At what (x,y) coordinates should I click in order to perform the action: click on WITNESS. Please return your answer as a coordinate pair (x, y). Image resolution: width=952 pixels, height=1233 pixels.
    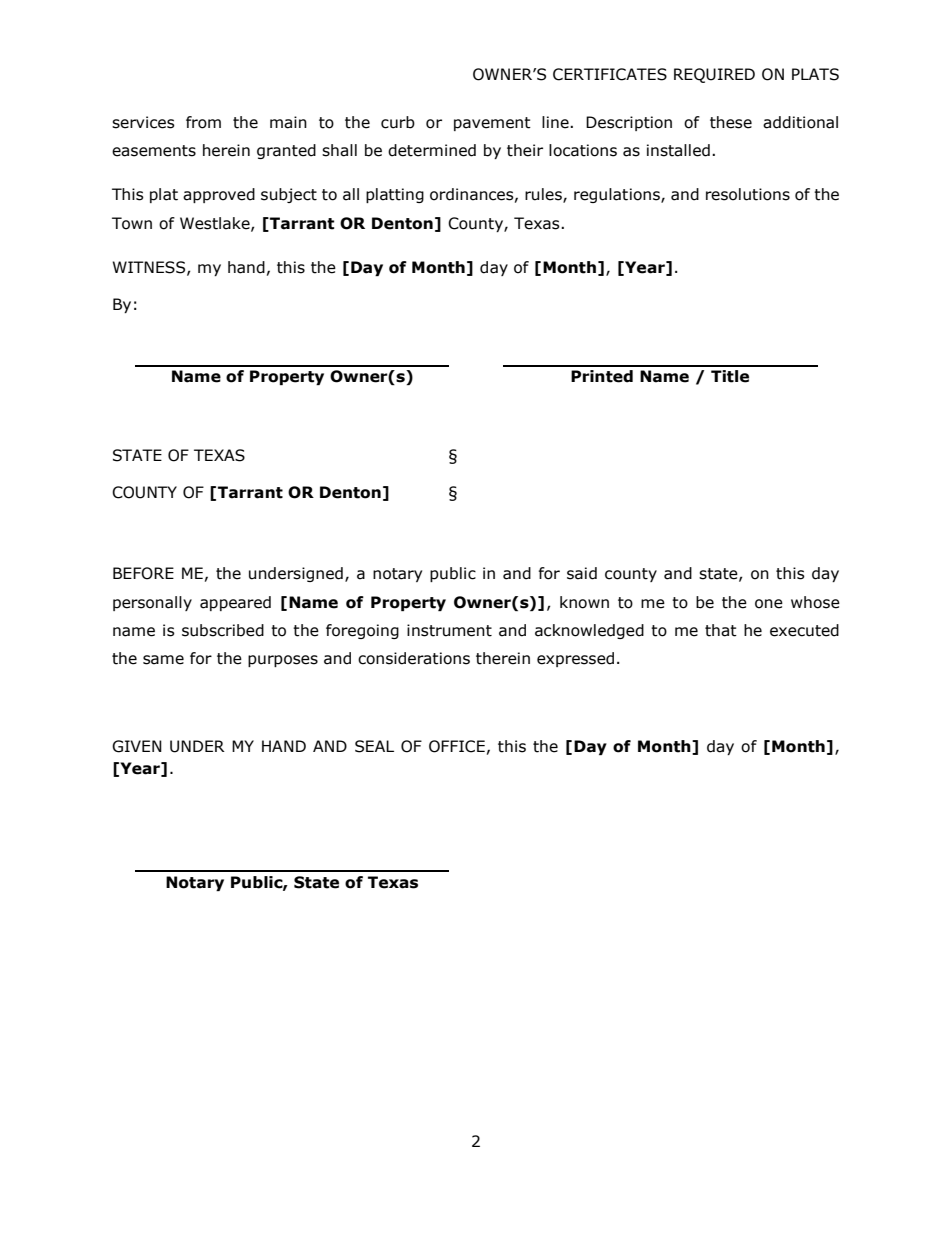
    Looking at the image, I should click on (150, 268).
